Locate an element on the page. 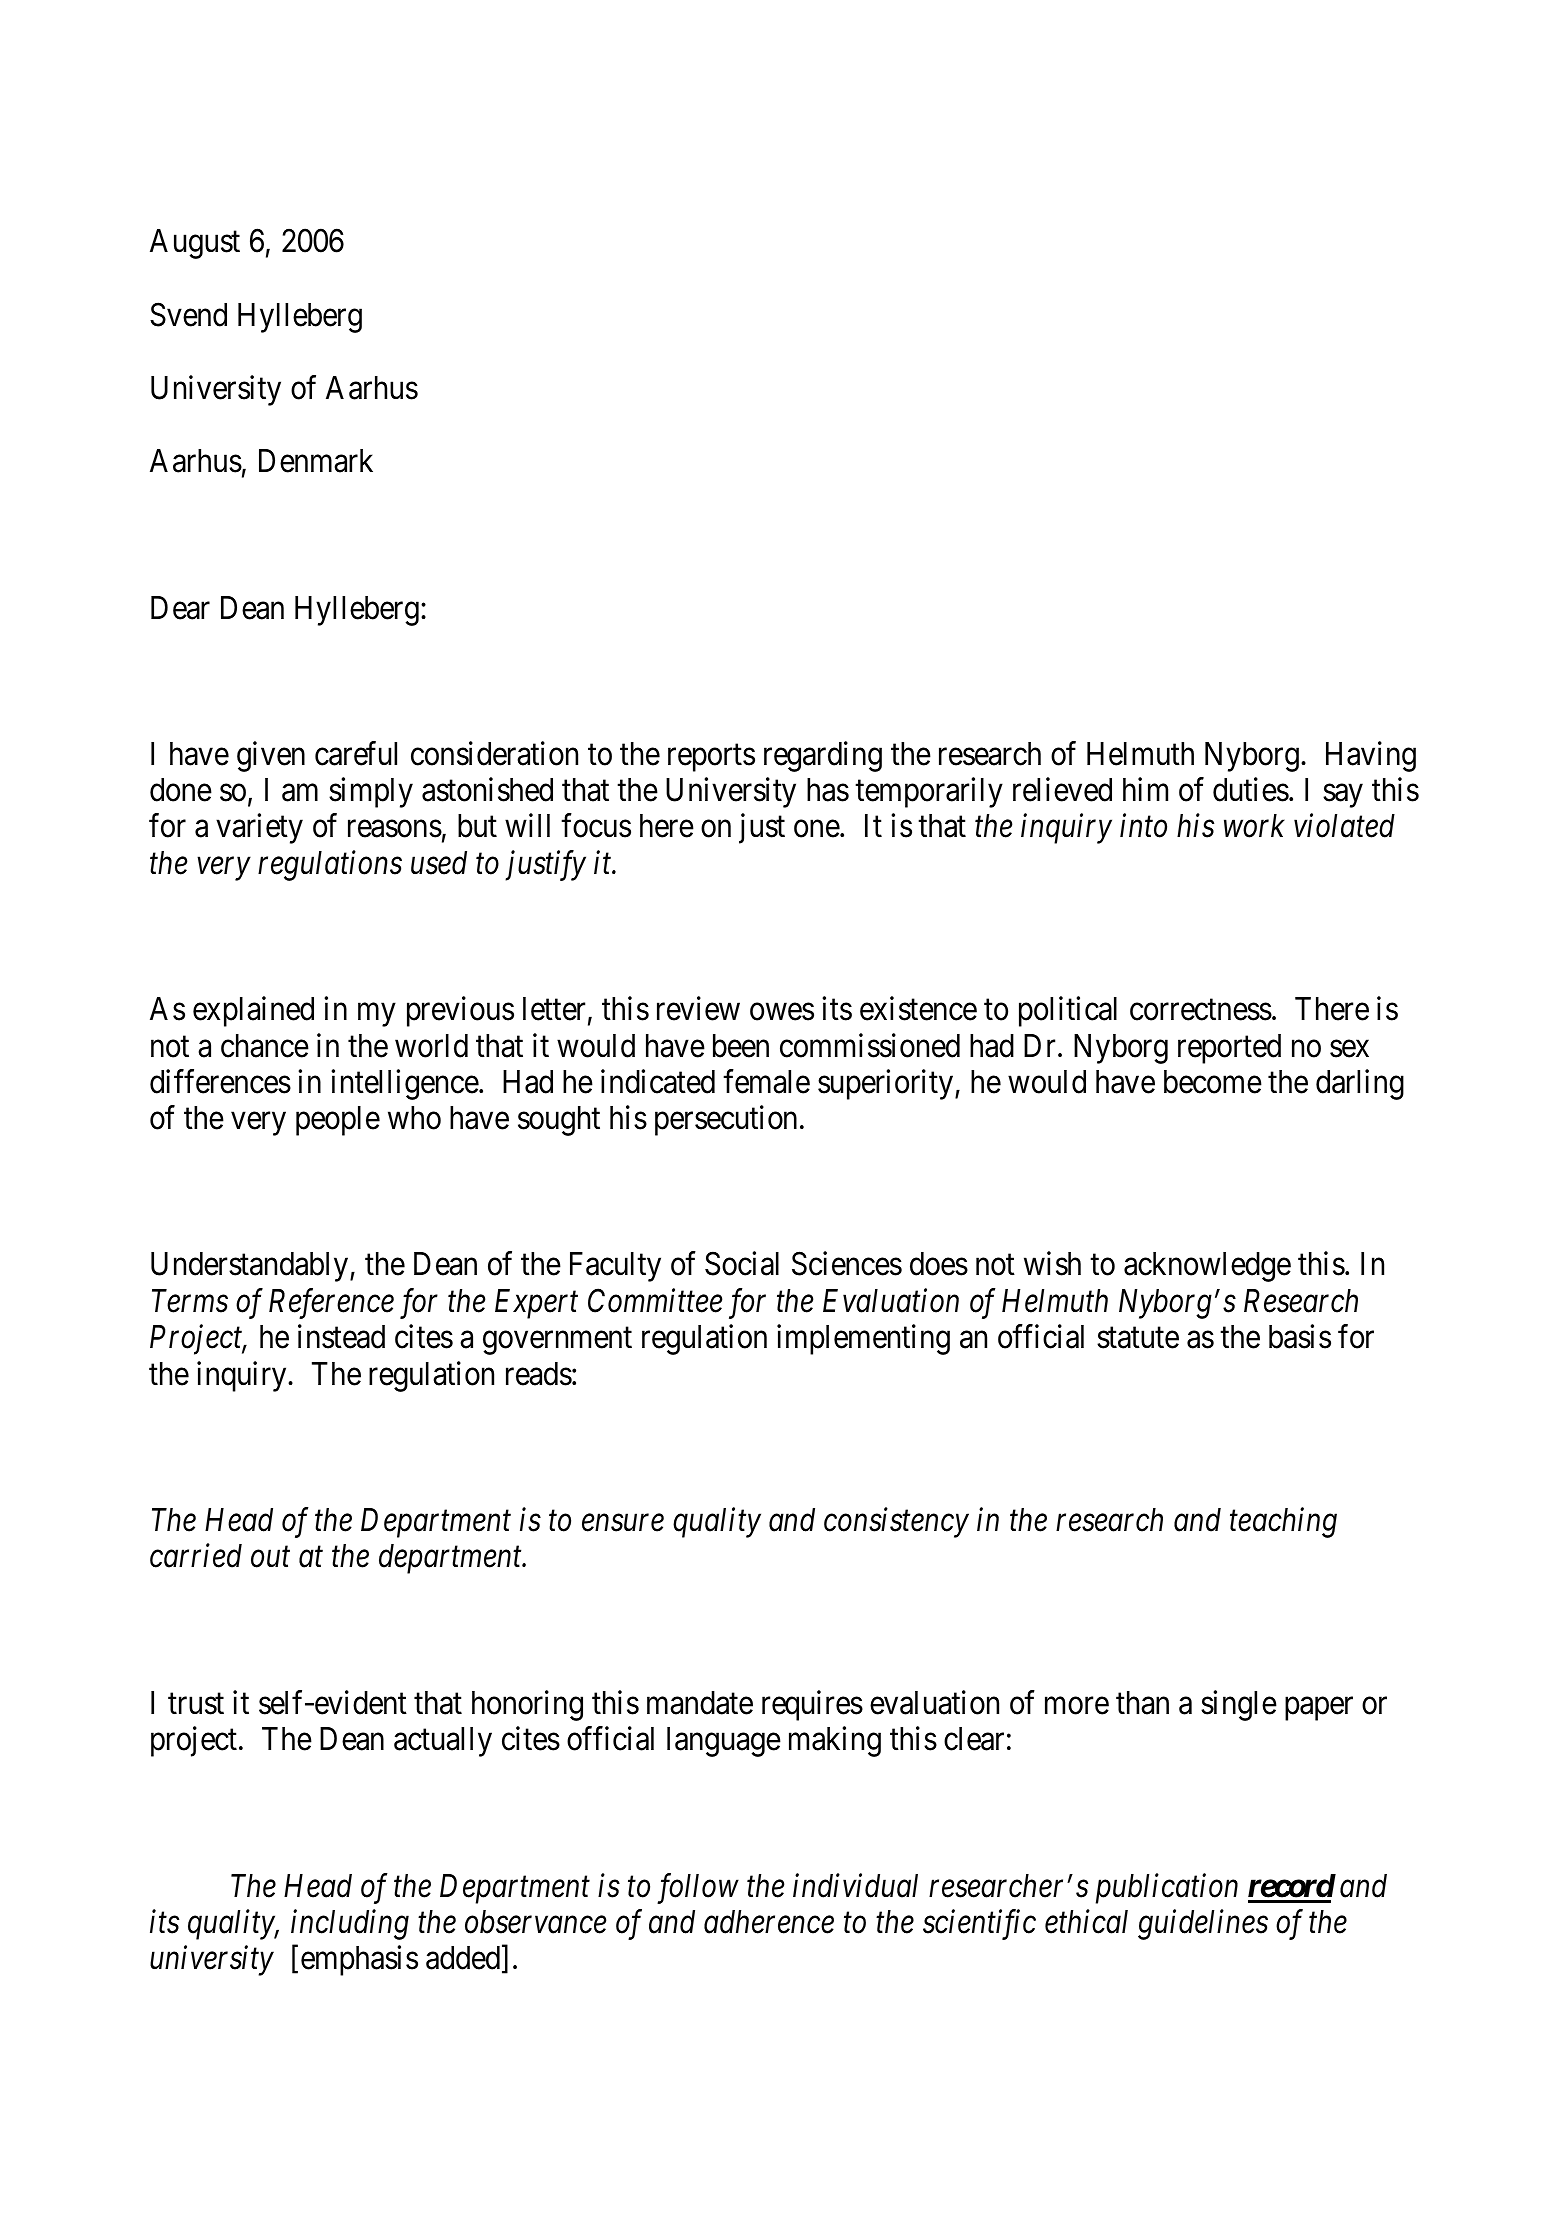 Image resolution: width=1567 pixels, height=2217 pixels. follow is located at coordinates (698, 1888).
